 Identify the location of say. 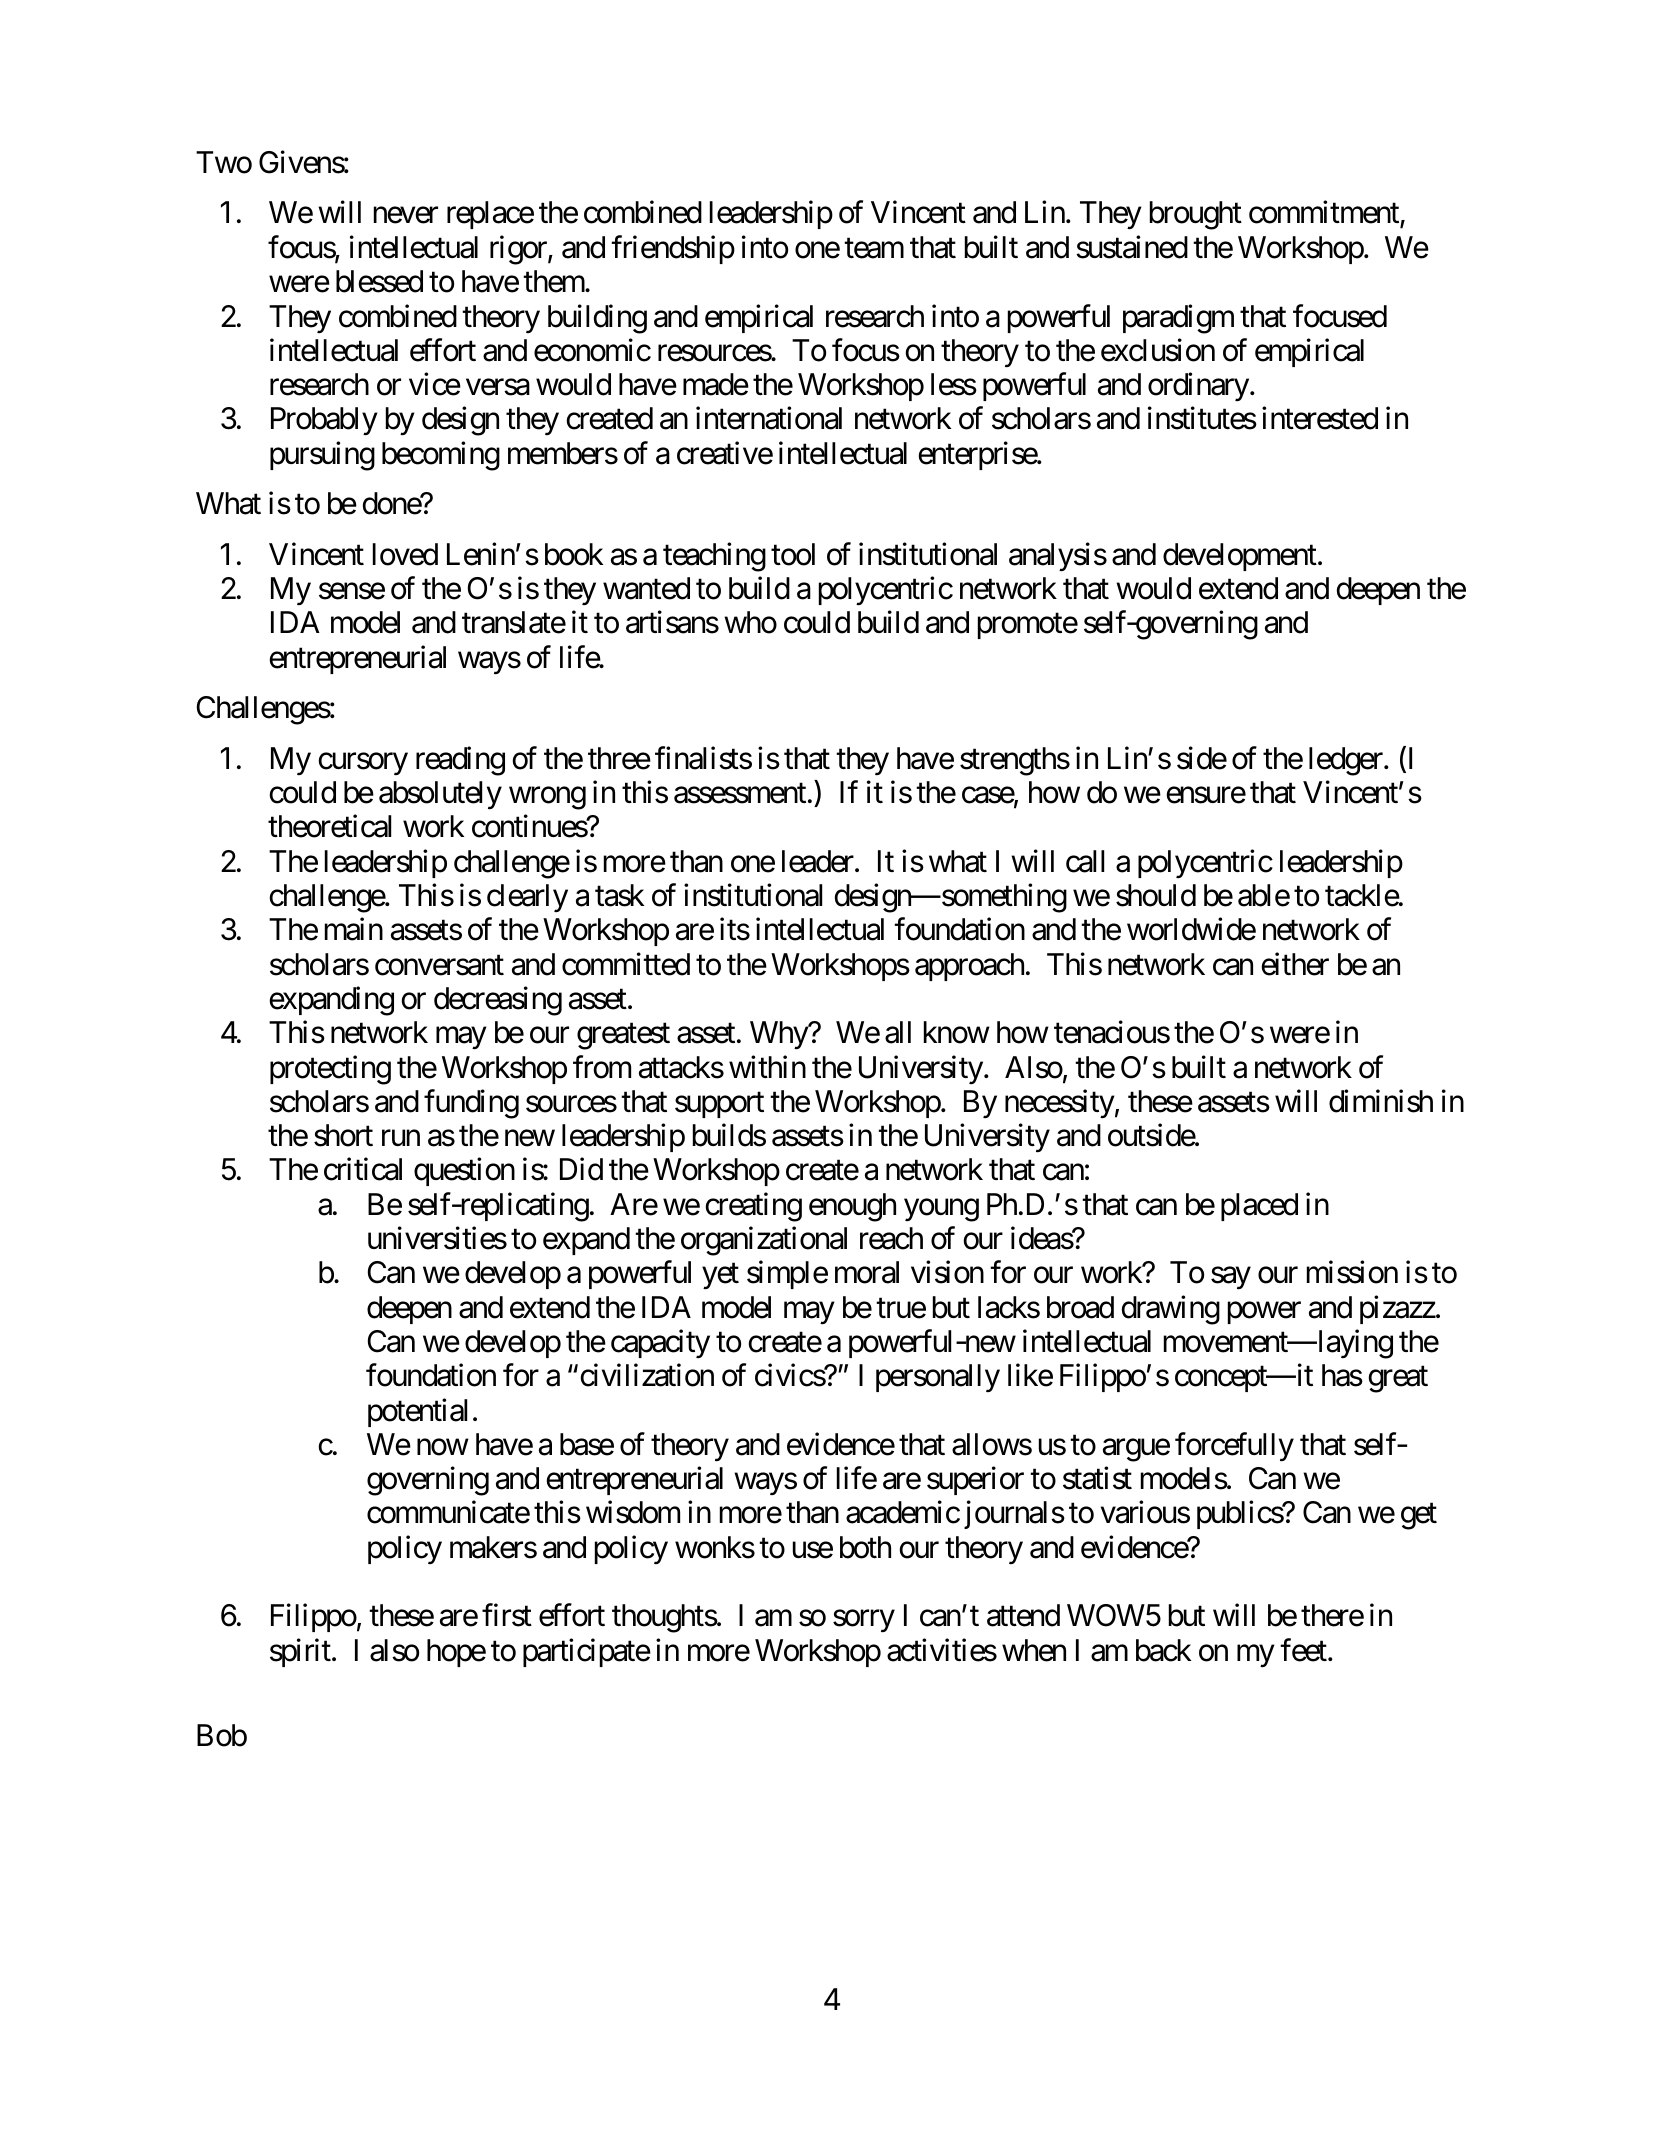
(1230, 1279).
